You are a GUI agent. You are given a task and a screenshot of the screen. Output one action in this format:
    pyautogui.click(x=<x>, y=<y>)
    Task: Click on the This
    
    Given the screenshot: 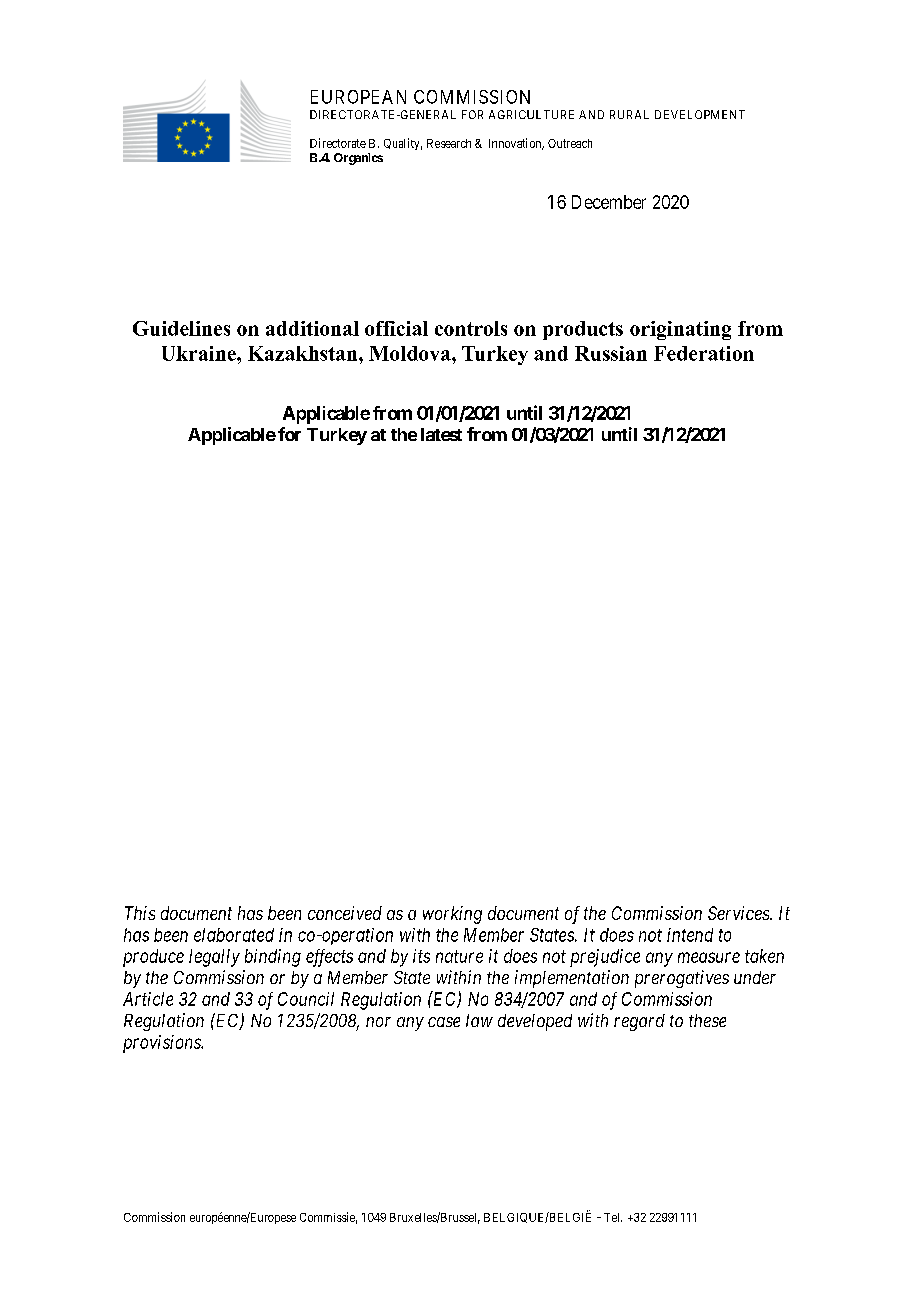 What is the action you would take?
    pyautogui.click(x=140, y=913)
